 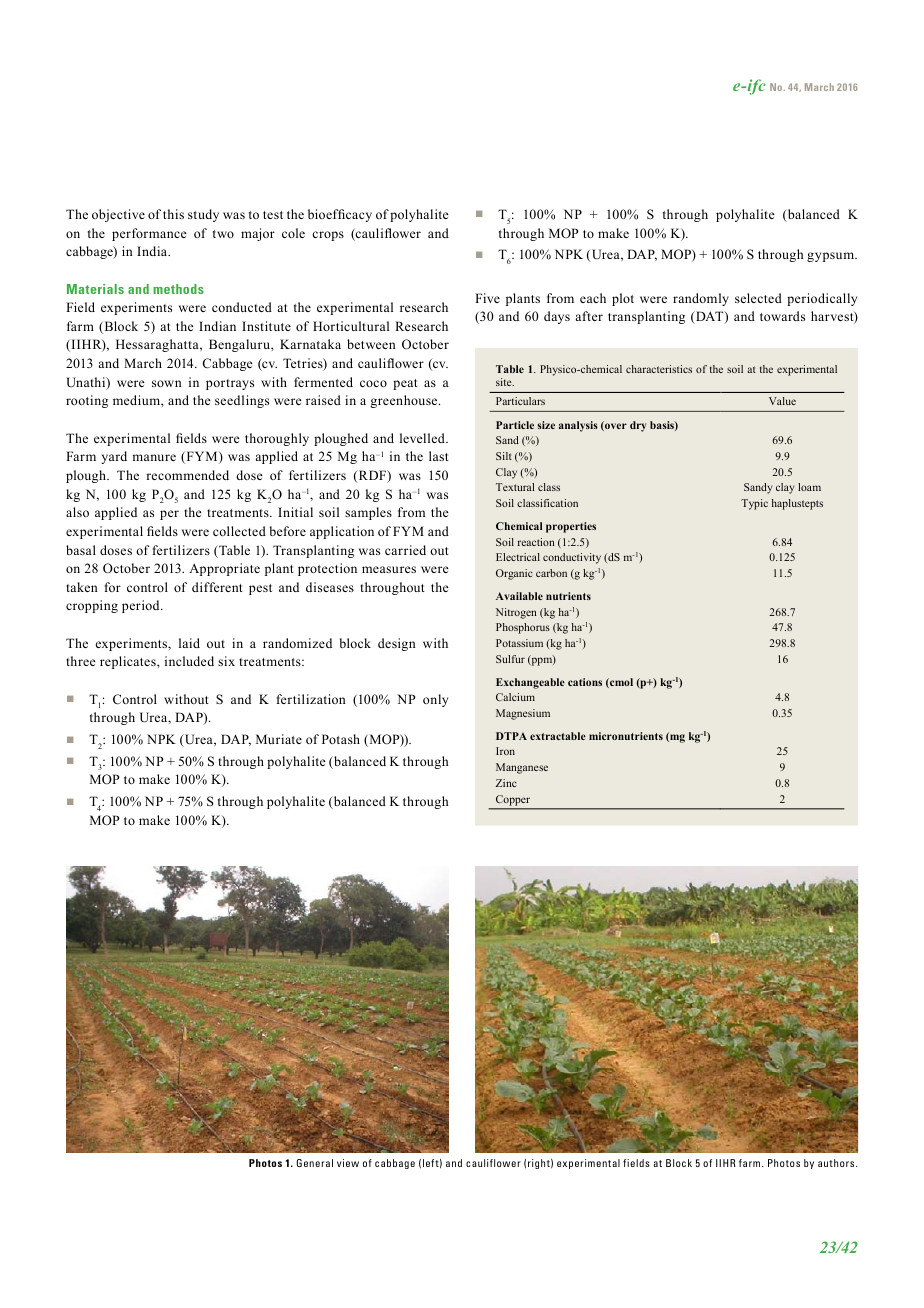 I want to click on view, so click(x=348, y=1163).
